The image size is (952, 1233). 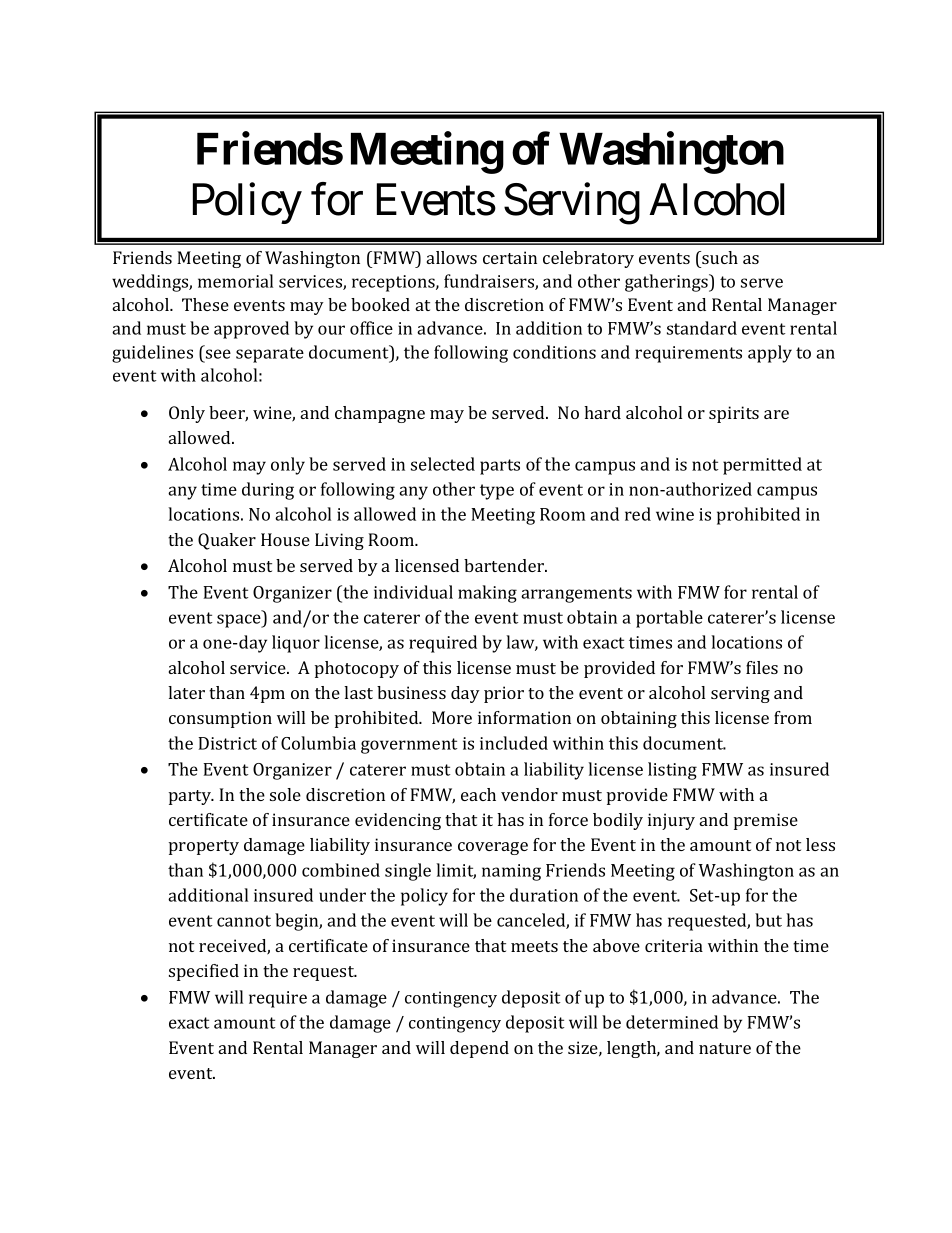 I want to click on space, so click(x=240, y=621).
